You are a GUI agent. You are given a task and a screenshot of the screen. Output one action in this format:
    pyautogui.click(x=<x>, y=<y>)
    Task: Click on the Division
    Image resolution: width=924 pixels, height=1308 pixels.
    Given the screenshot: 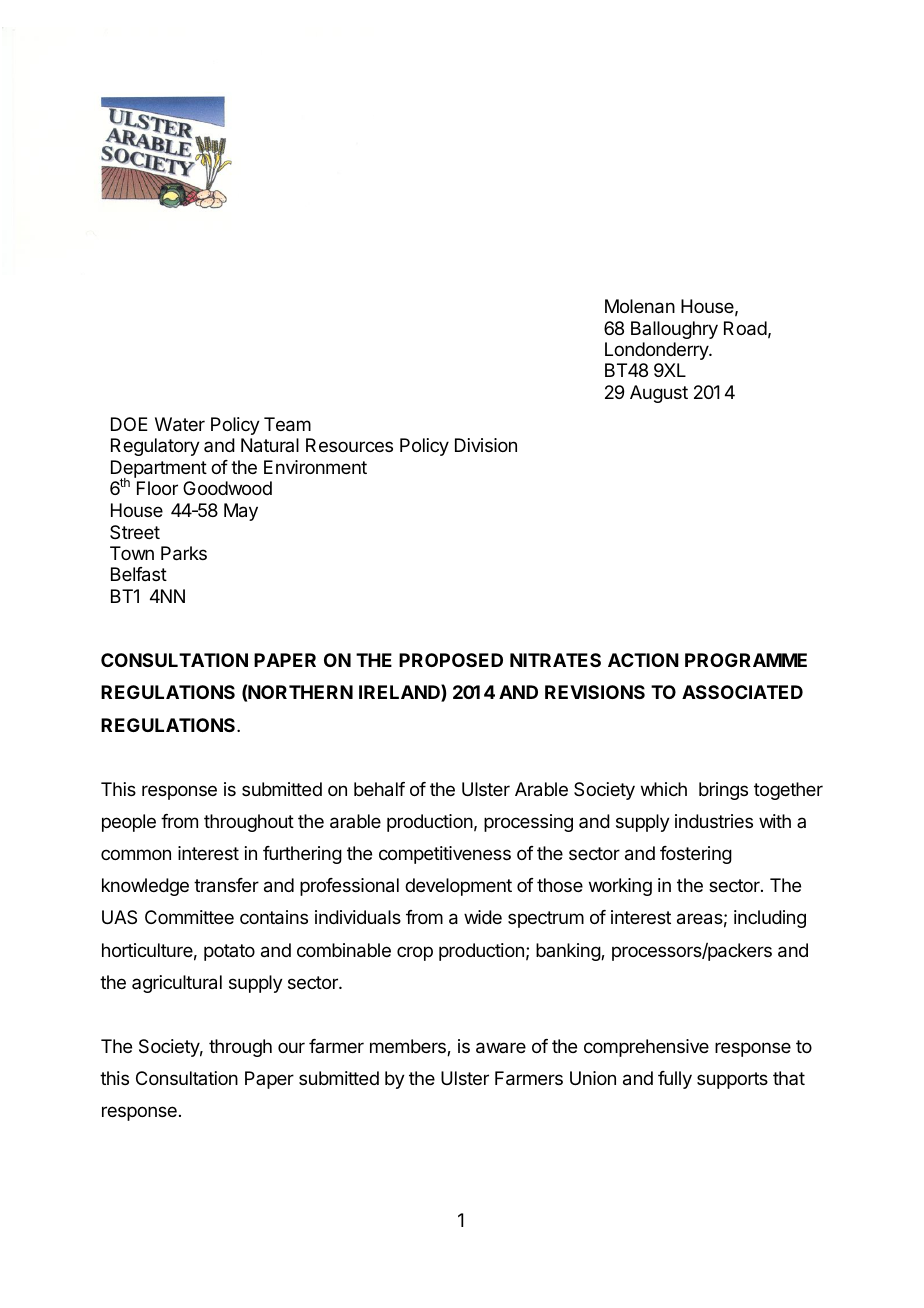 What is the action you would take?
    pyautogui.click(x=486, y=445)
